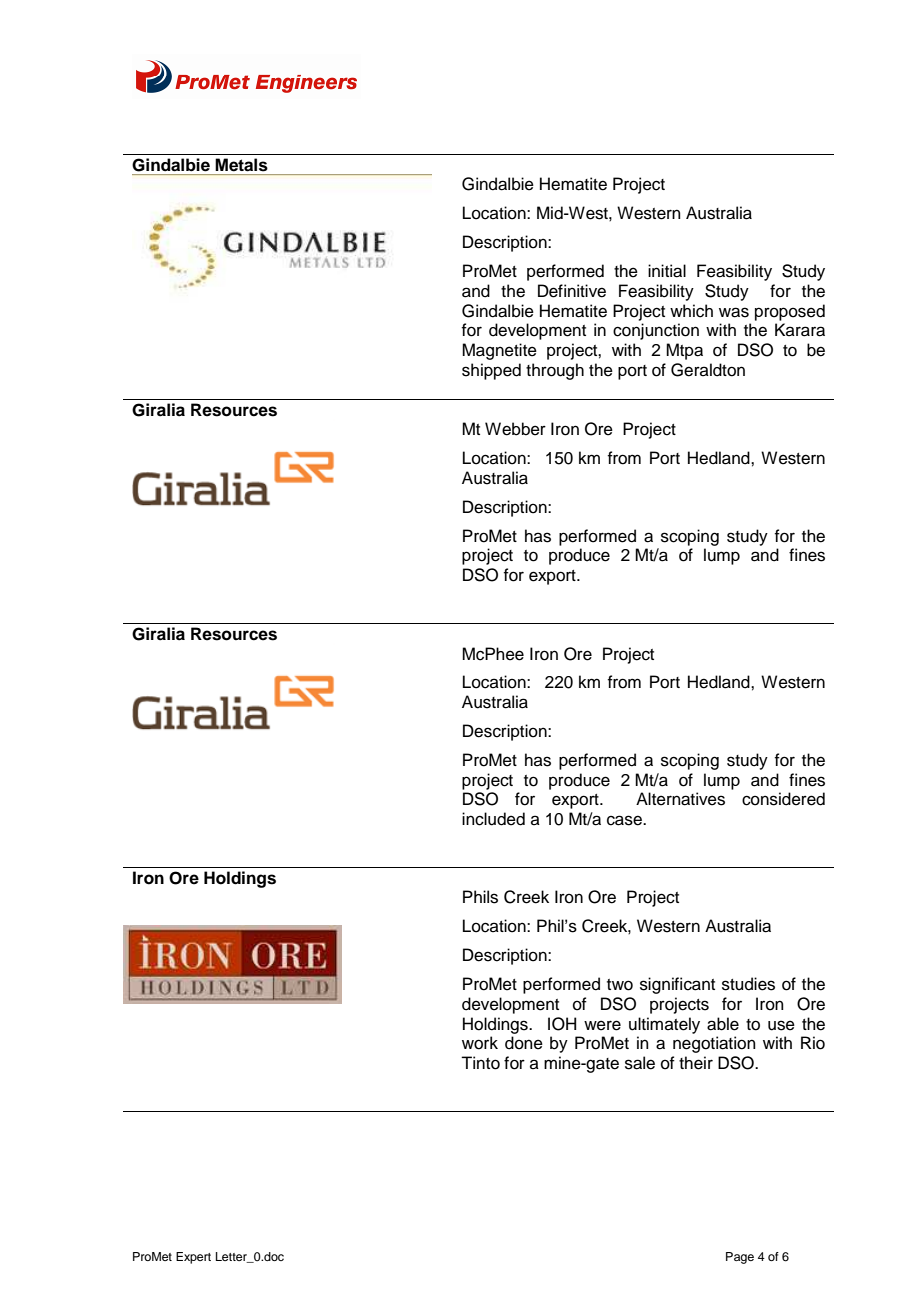  I want to click on Expert, so click(193, 1258).
